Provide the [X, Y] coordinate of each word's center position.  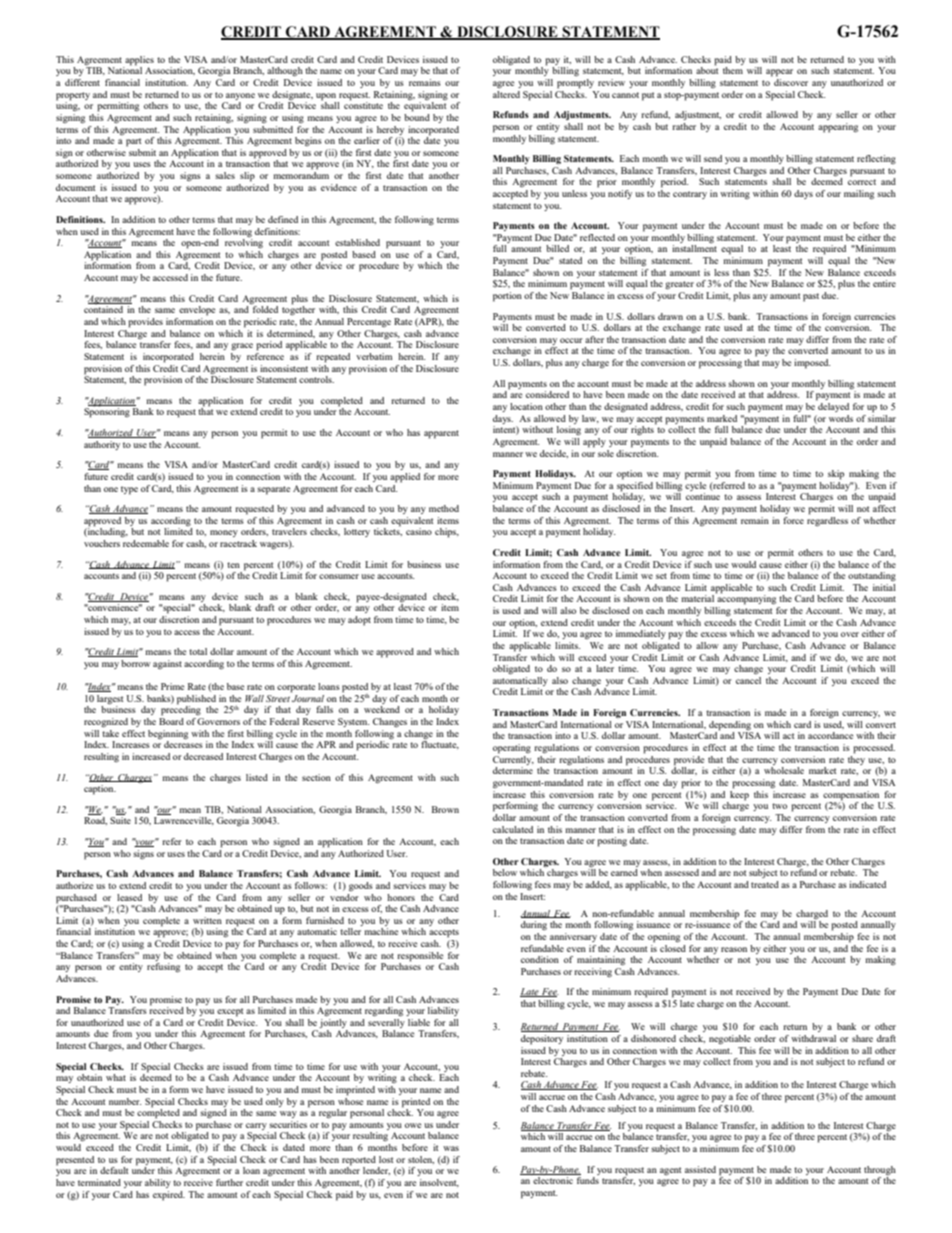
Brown [445, 809]
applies [139, 61]
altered [506, 94]
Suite [120, 820]
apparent [441, 434]
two [779, 806]
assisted [700, 1169]
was [451, 1148]
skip [836, 475]
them [733, 70]
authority [102, 445]
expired [169, 1196]
